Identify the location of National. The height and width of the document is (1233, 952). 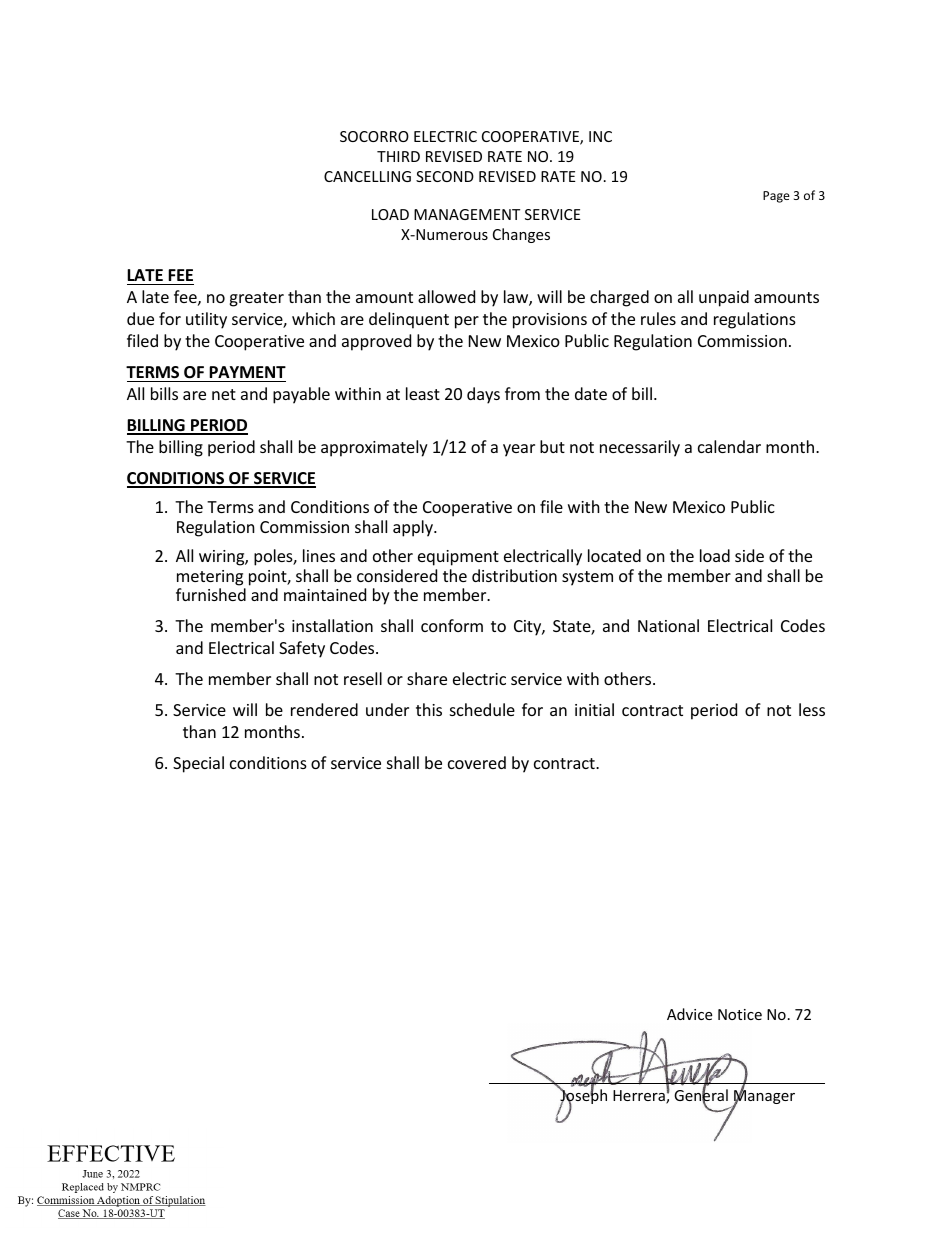
(668, 625).
